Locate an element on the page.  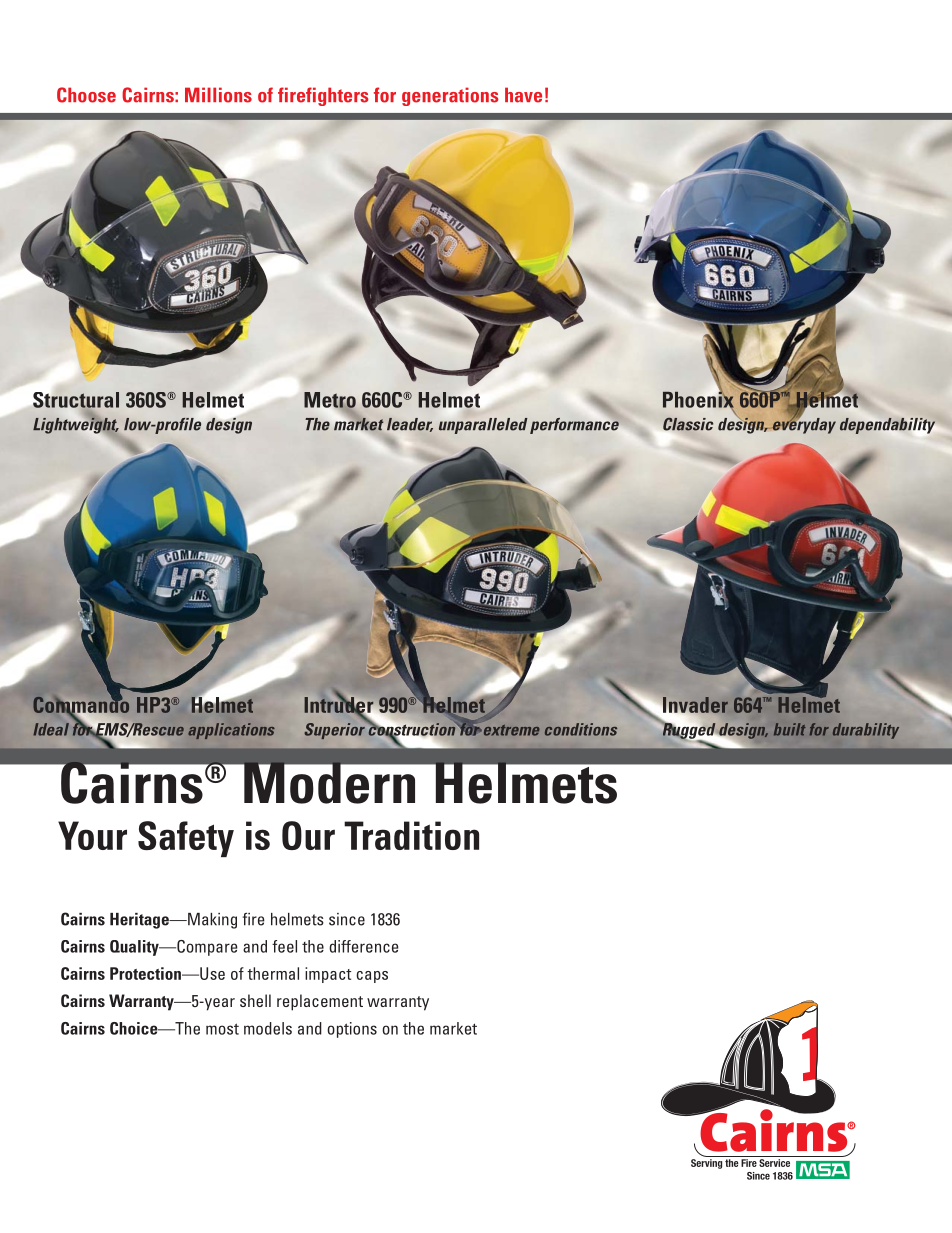
generations is located at coordinates (450, 96).
